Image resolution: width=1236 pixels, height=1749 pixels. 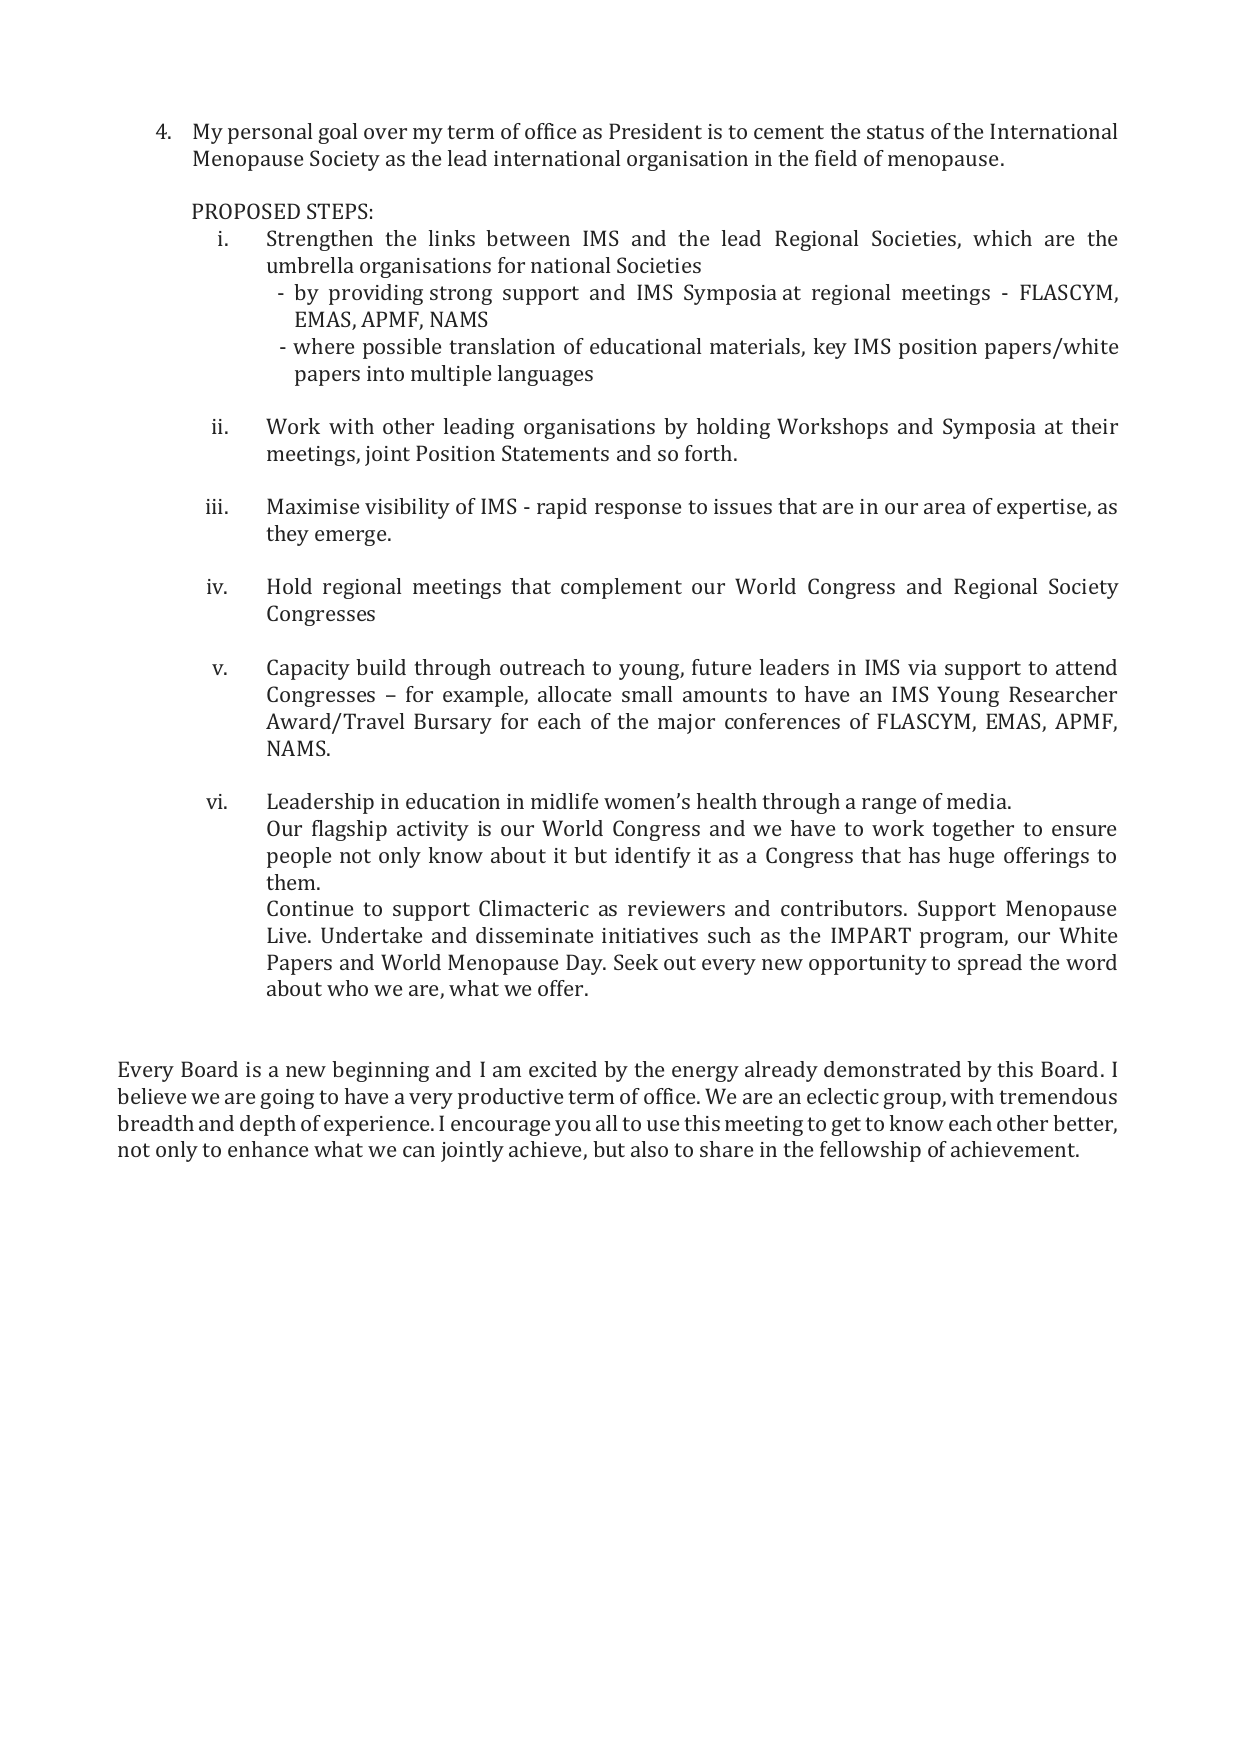 What do you see at coordinates (268, 1125) in the page?
I see `depth` at bounding box center [268, 1125].
